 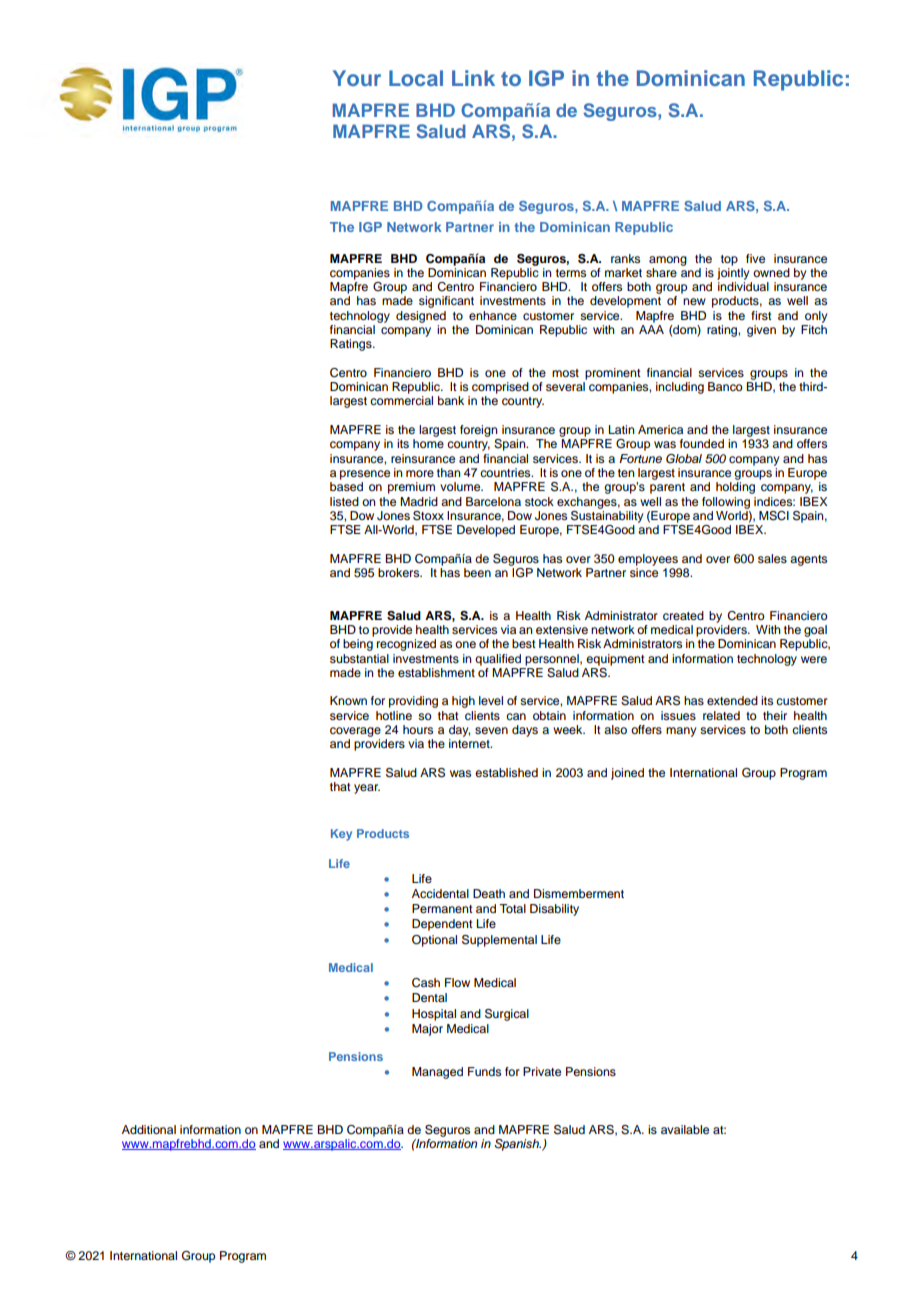 I want to click on Link, so click(x=473, y=78).
